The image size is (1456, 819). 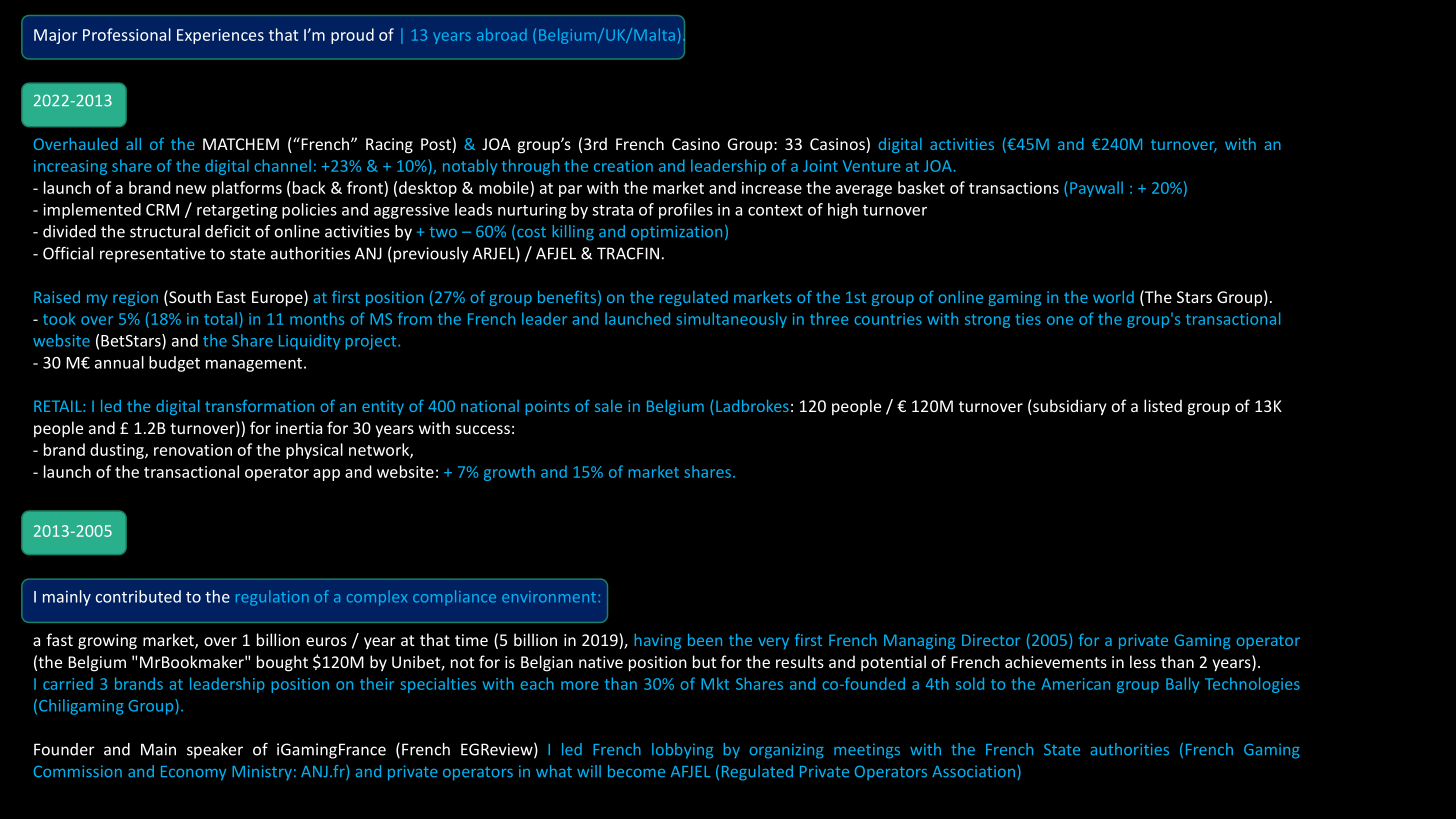 I want to click on contributed, so click(x=138, y=596).
